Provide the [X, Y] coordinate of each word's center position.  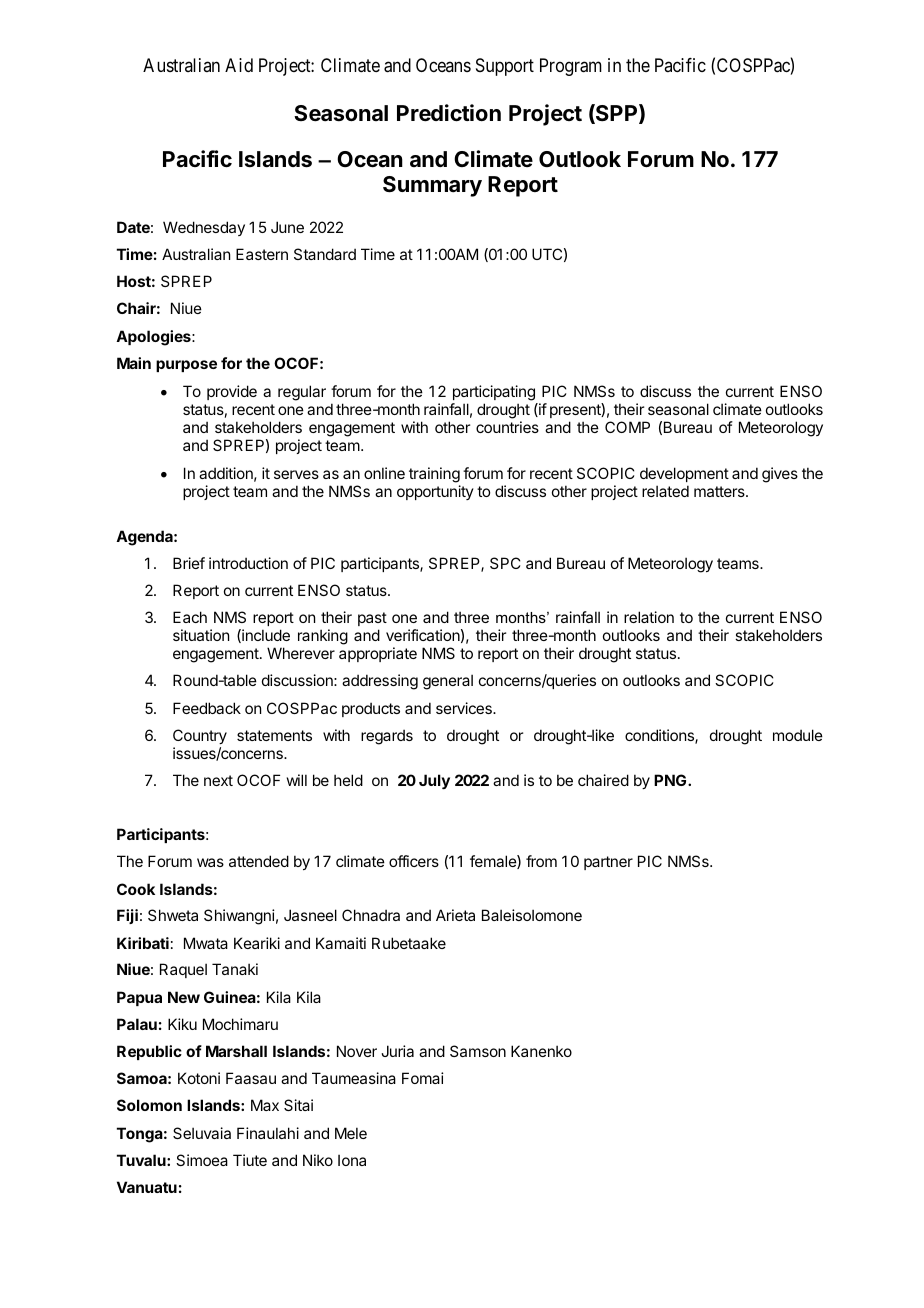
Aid [239, 65]
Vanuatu [147, 1187]
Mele [351, 1133]
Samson [478, 1051]
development [684, 474]
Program [571, 67]
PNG [671, 780]
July [434, 782]
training [434, 475]
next [218, 780]
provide [232, 392]
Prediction [449, 113]
